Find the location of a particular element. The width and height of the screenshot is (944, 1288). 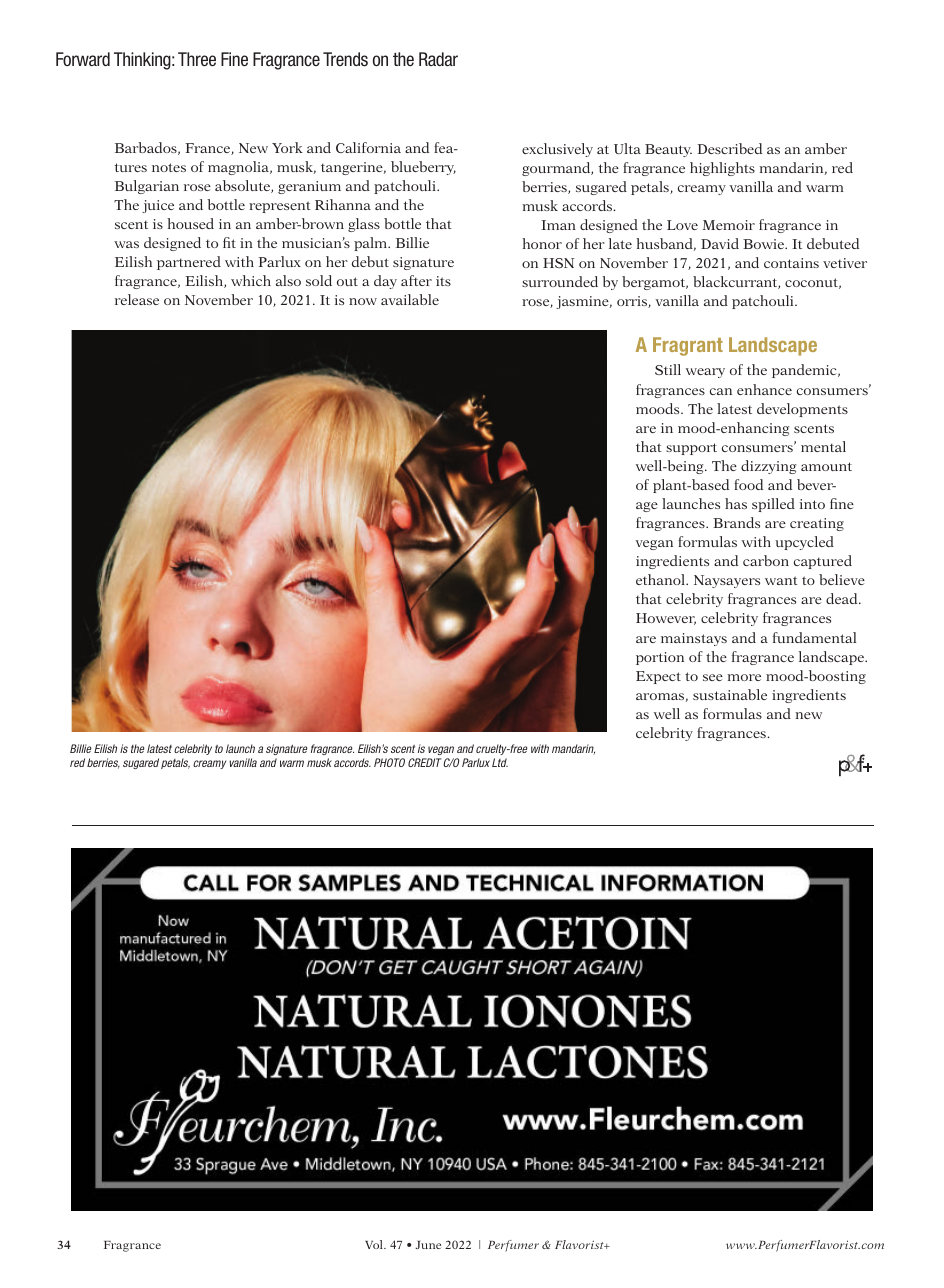

Three is located at coordinates (197, 59).
